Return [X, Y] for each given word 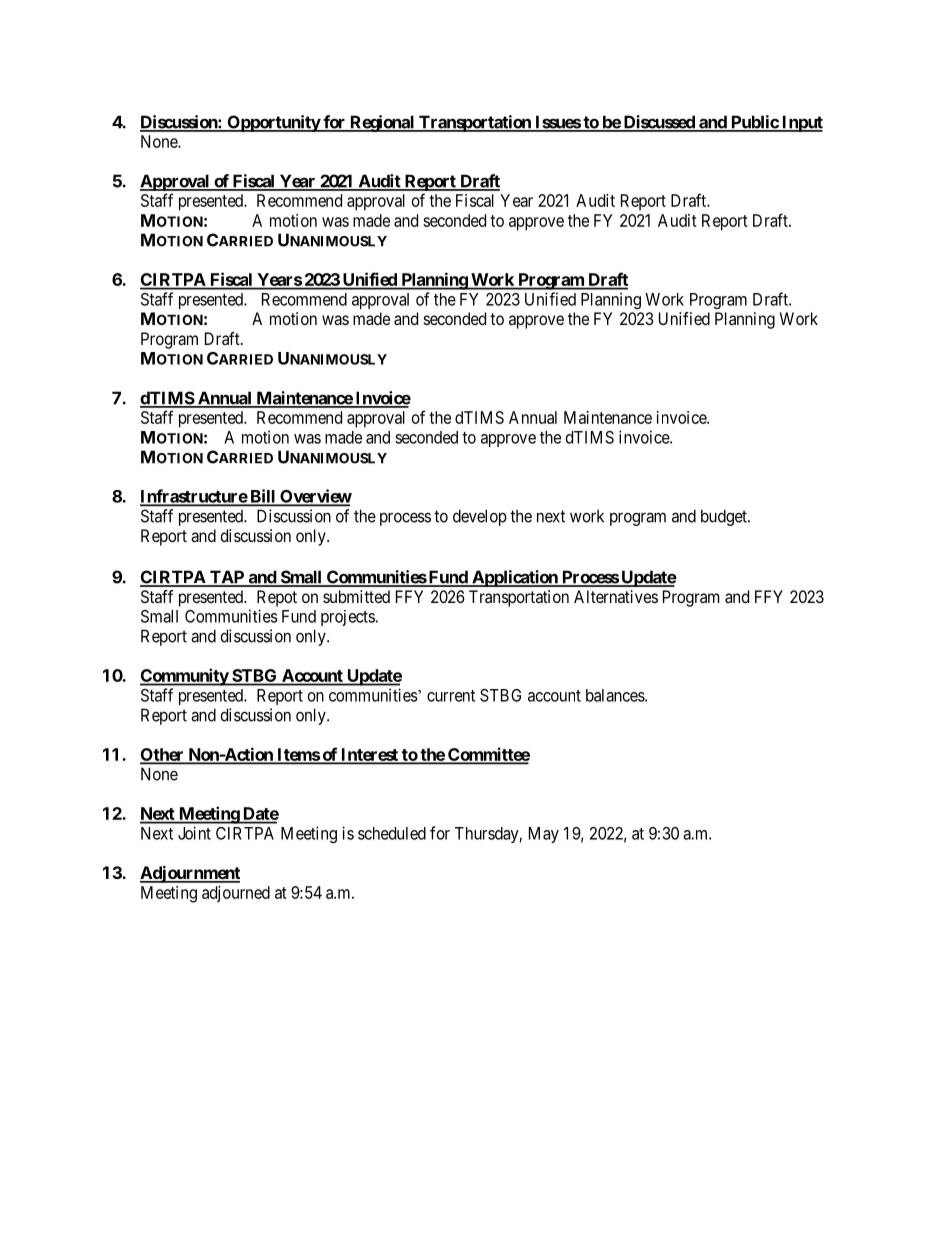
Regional [382, 123]
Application [515, 578]
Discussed [659, 123]
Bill [263, 497]
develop [480, 517]
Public [754, 123]
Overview [315, 497]
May [544, 835]
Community [185, 677]
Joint [194, 833]
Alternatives [616, 596]
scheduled [392, 833]
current [451, 696]
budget [725, 517]
